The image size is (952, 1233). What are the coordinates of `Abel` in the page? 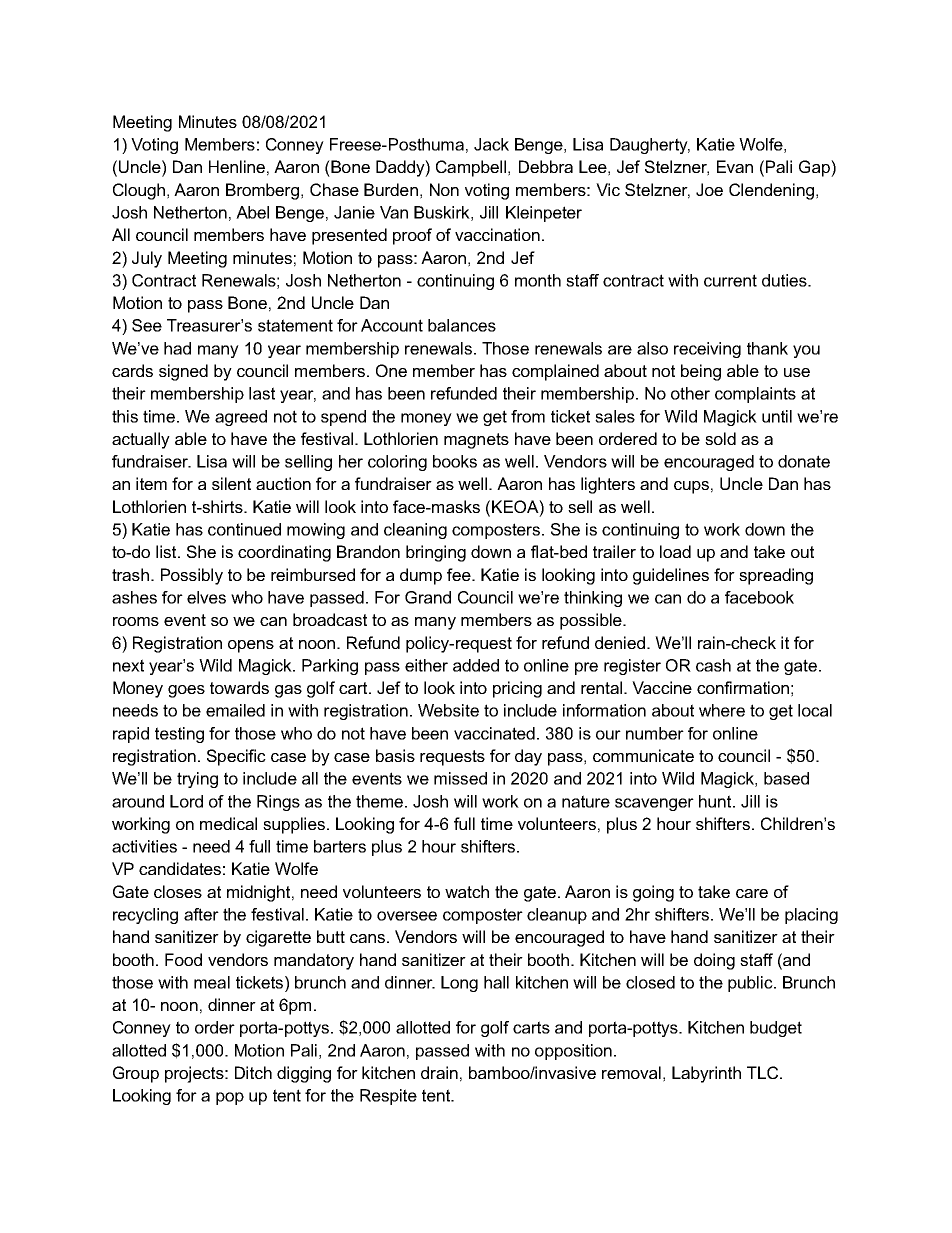 It's located at (252, 212).
